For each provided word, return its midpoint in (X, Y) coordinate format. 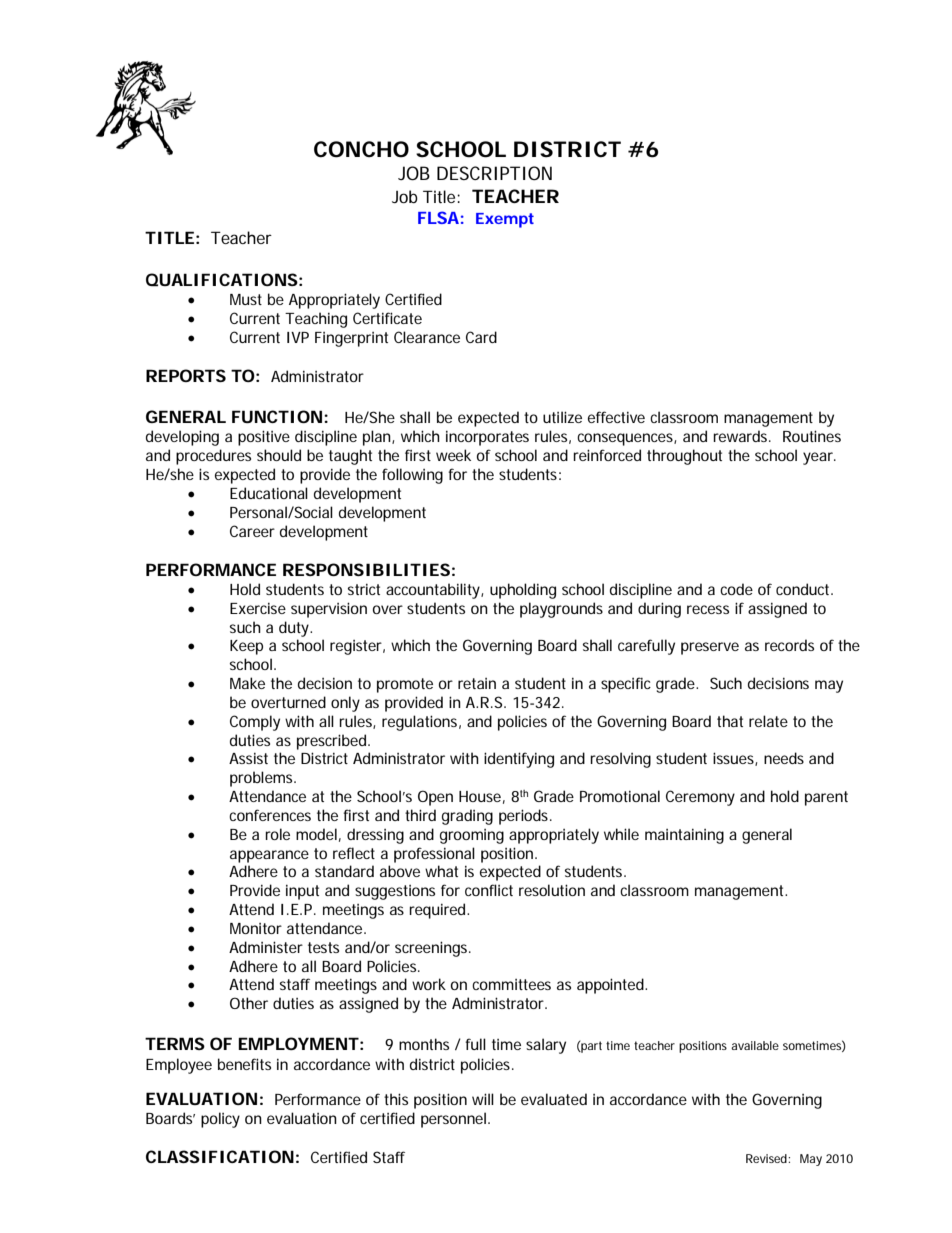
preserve (710, 648)
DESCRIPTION (494, 173)
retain (477, 683)
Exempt (505, 220)
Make (247, 683)
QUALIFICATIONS (222, 280)
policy (220, 1120)
